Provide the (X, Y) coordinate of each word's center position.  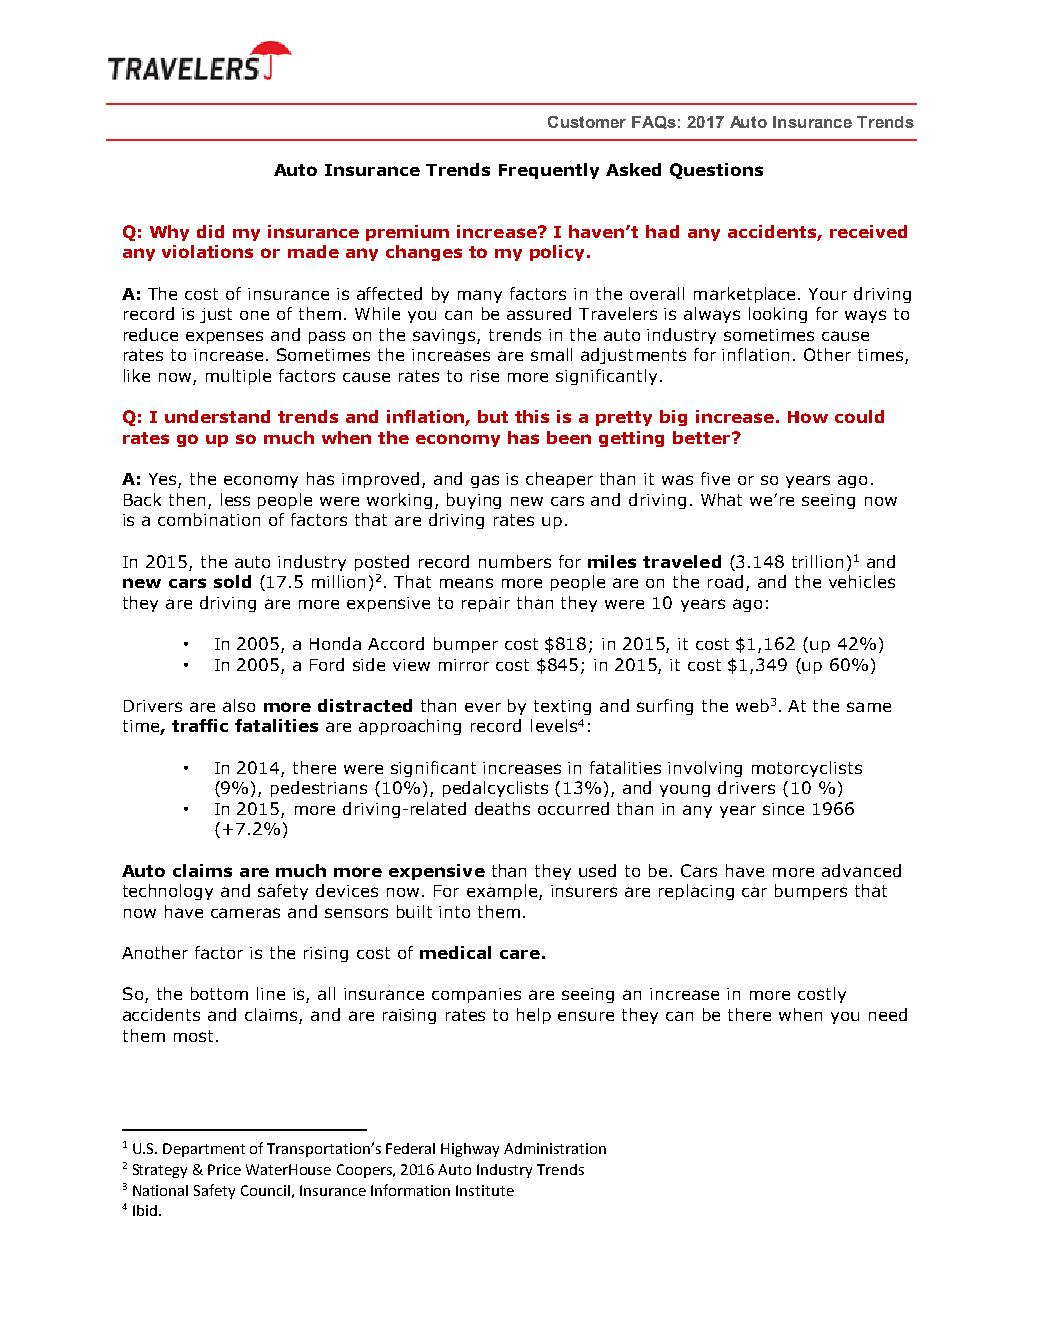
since (783, 809)
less (235, 499)
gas (485, 481)
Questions (716, 171)
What (721, 499)
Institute (485, 1190)
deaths (502, 808)
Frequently (549, 171)
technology (168, 892)
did (210, 231)
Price (224, 1169)
